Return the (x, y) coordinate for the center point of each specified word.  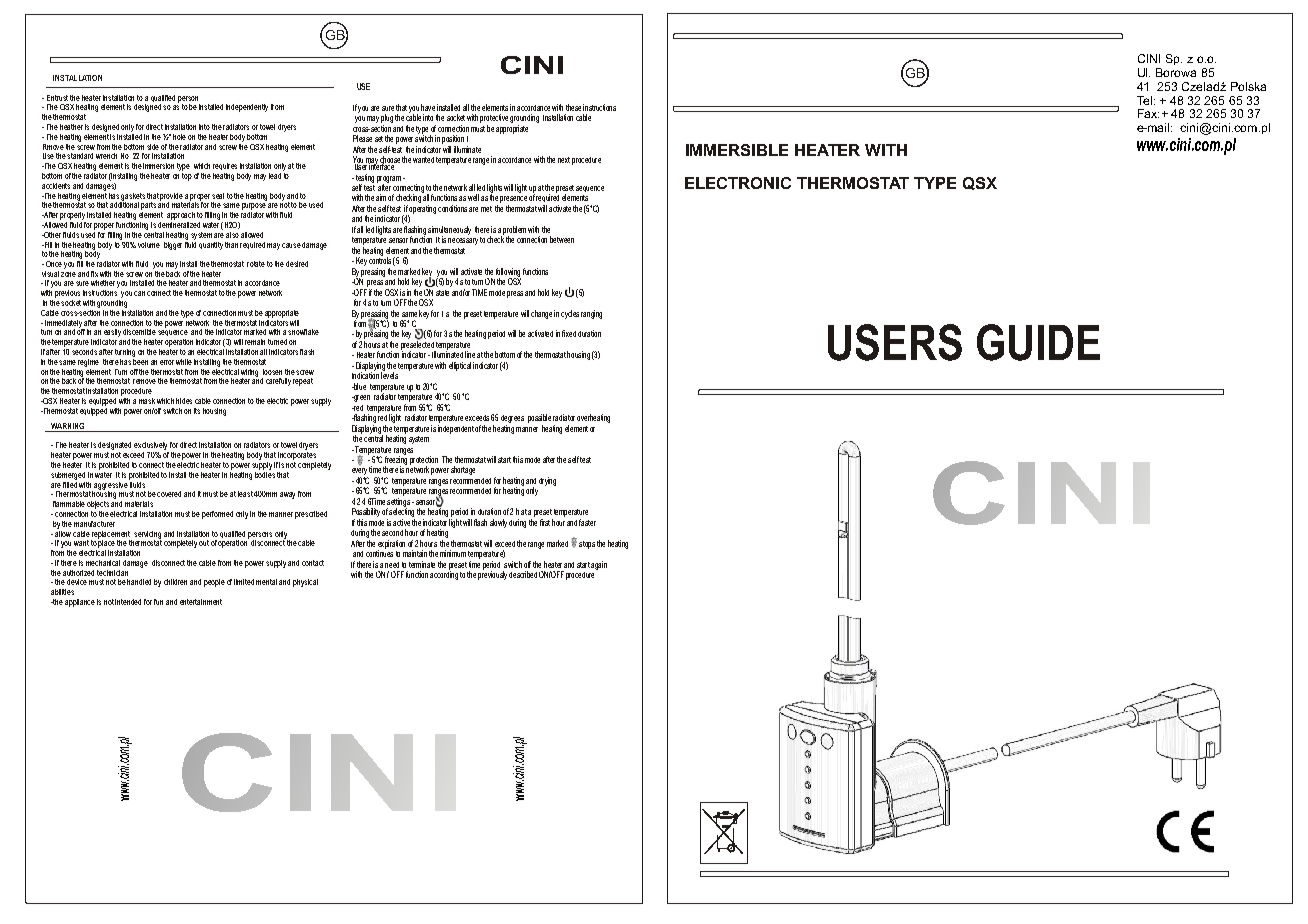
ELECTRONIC (738, 183)
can (139, 293)
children (175, 582)
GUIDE (1038, 342)
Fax (1148, 113)
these (573, 107)
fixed (569, 333)
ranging (591, 314)
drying (547, 481)
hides (184, 401)
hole (179, 137)
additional (124, 204)
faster (587, 522)
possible (539, 418)
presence (513, 201)
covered (169, 494)
